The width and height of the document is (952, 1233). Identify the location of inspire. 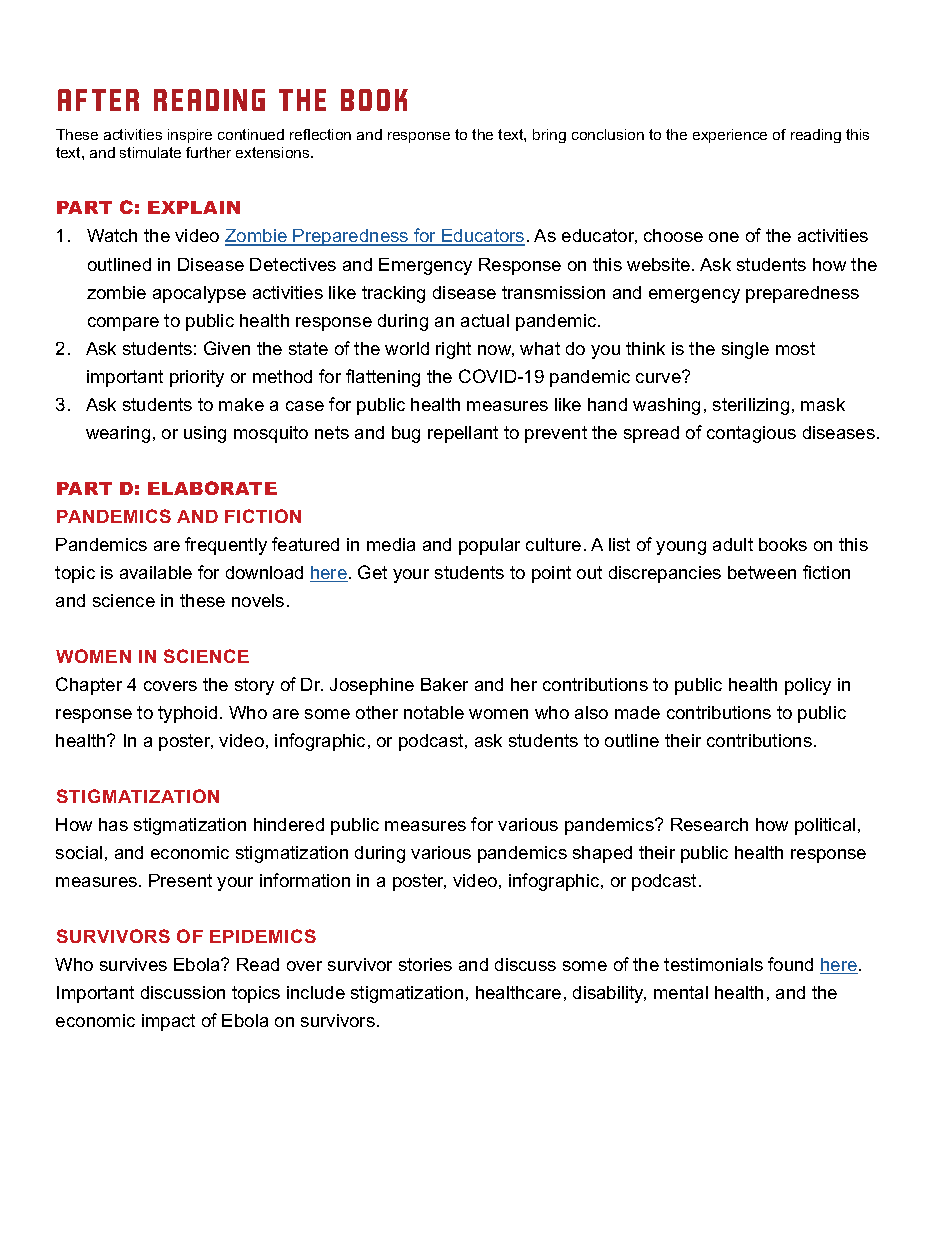
(190, 136).
